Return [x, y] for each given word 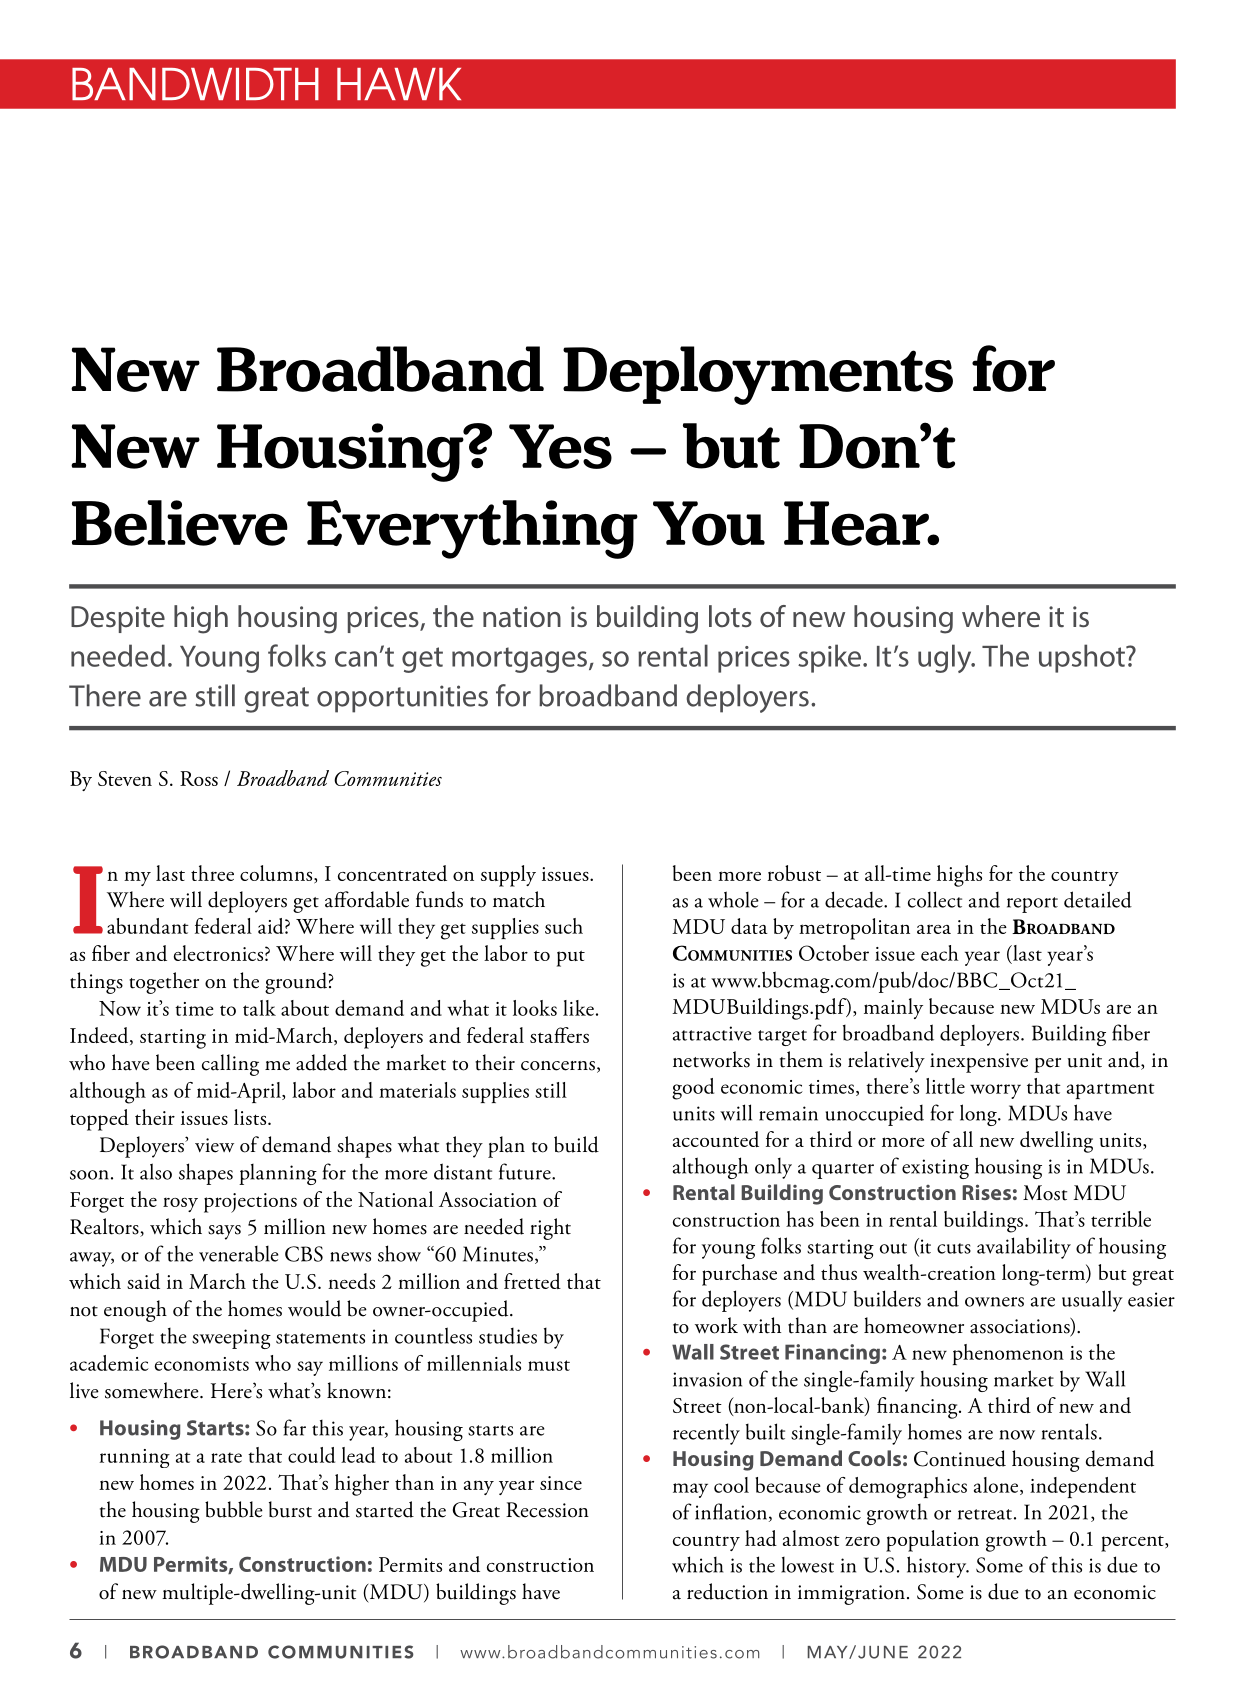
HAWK [399, 84]
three [212, 873]
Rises [986, 1192]
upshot [1083, 658]
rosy [180, 1204]
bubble [234, 1509]
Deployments [758, 375]
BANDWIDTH [195, 84]
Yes [560, 446]
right [550, 1229]
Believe [180, 523]
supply [508, 876]
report [1032, 905]
